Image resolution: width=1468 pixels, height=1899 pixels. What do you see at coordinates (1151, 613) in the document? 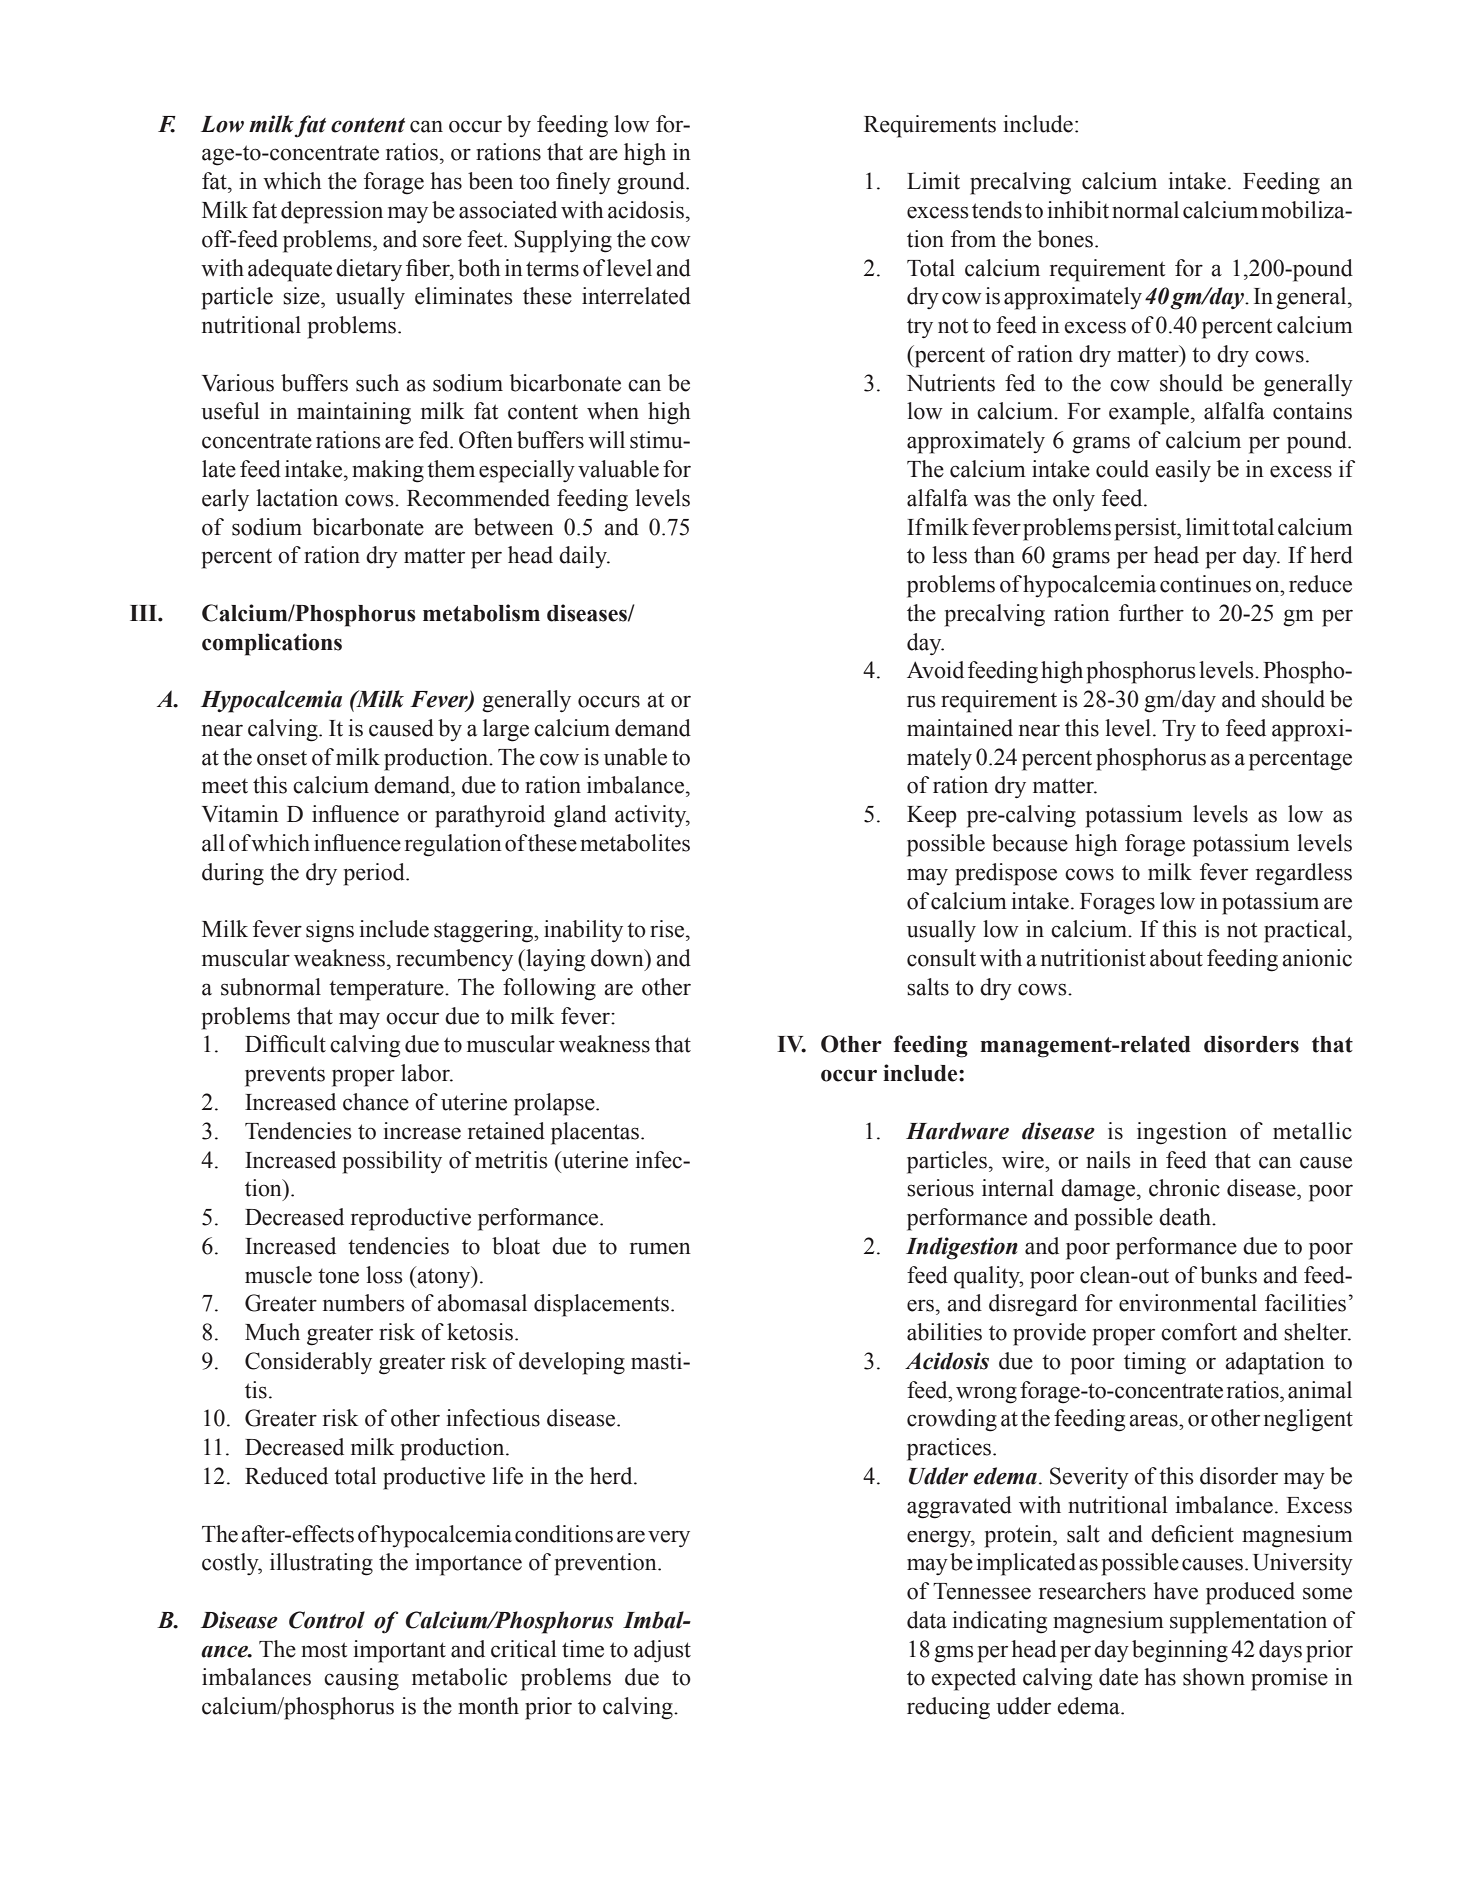
I see `further` at bounding box center [1151, 613].
